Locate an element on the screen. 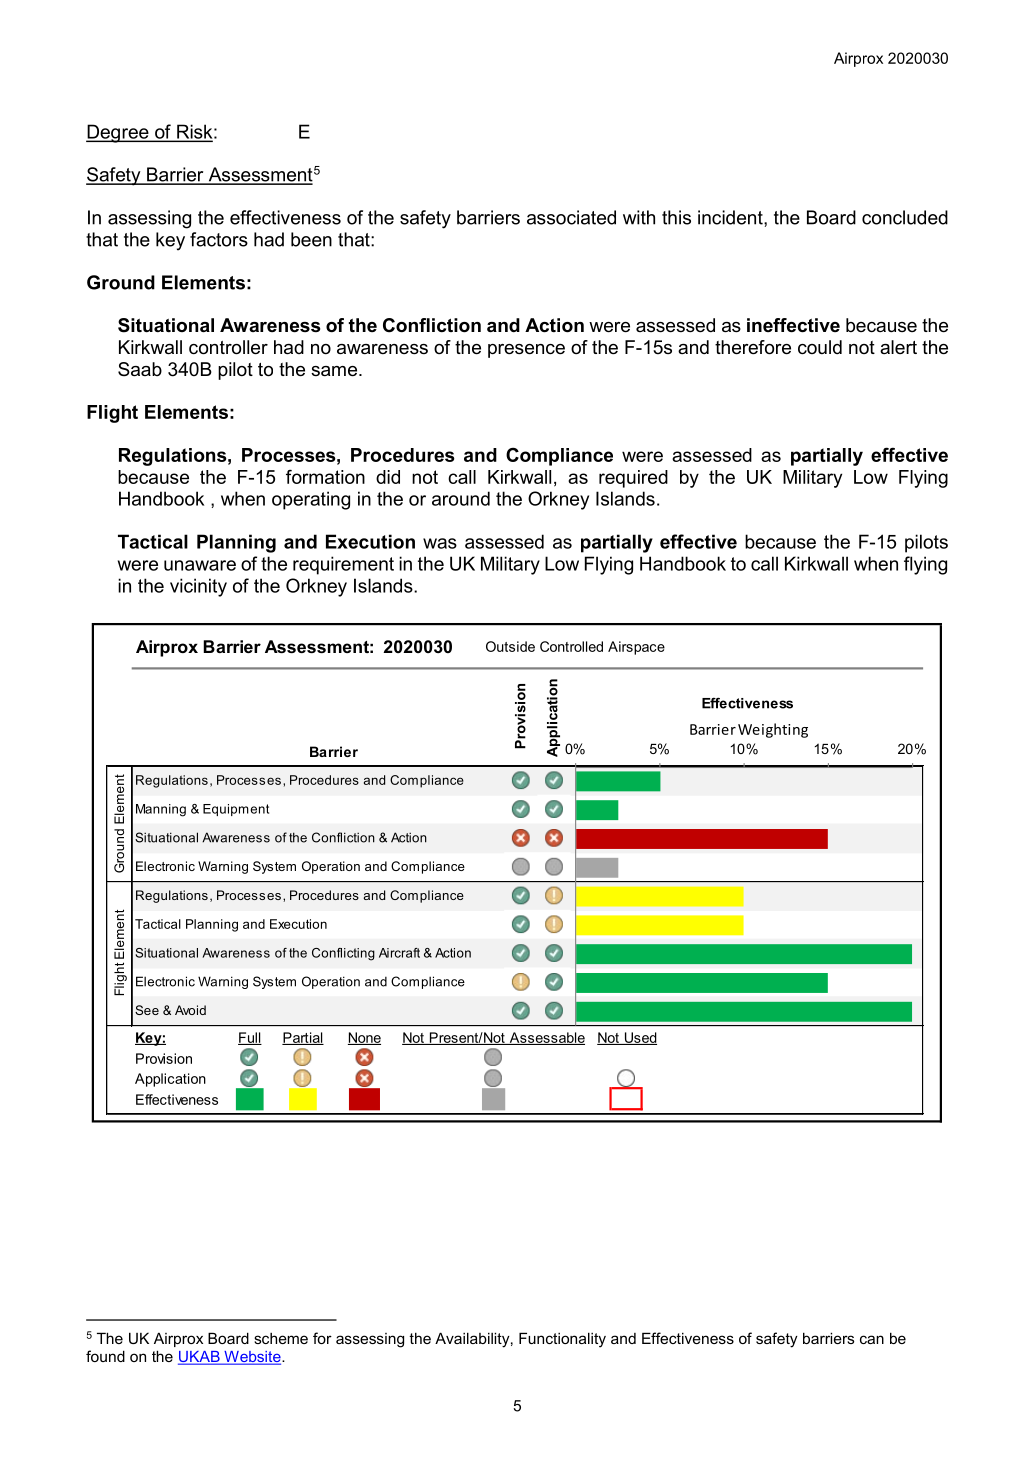  Equipment is located at coordinates (236, 810).
